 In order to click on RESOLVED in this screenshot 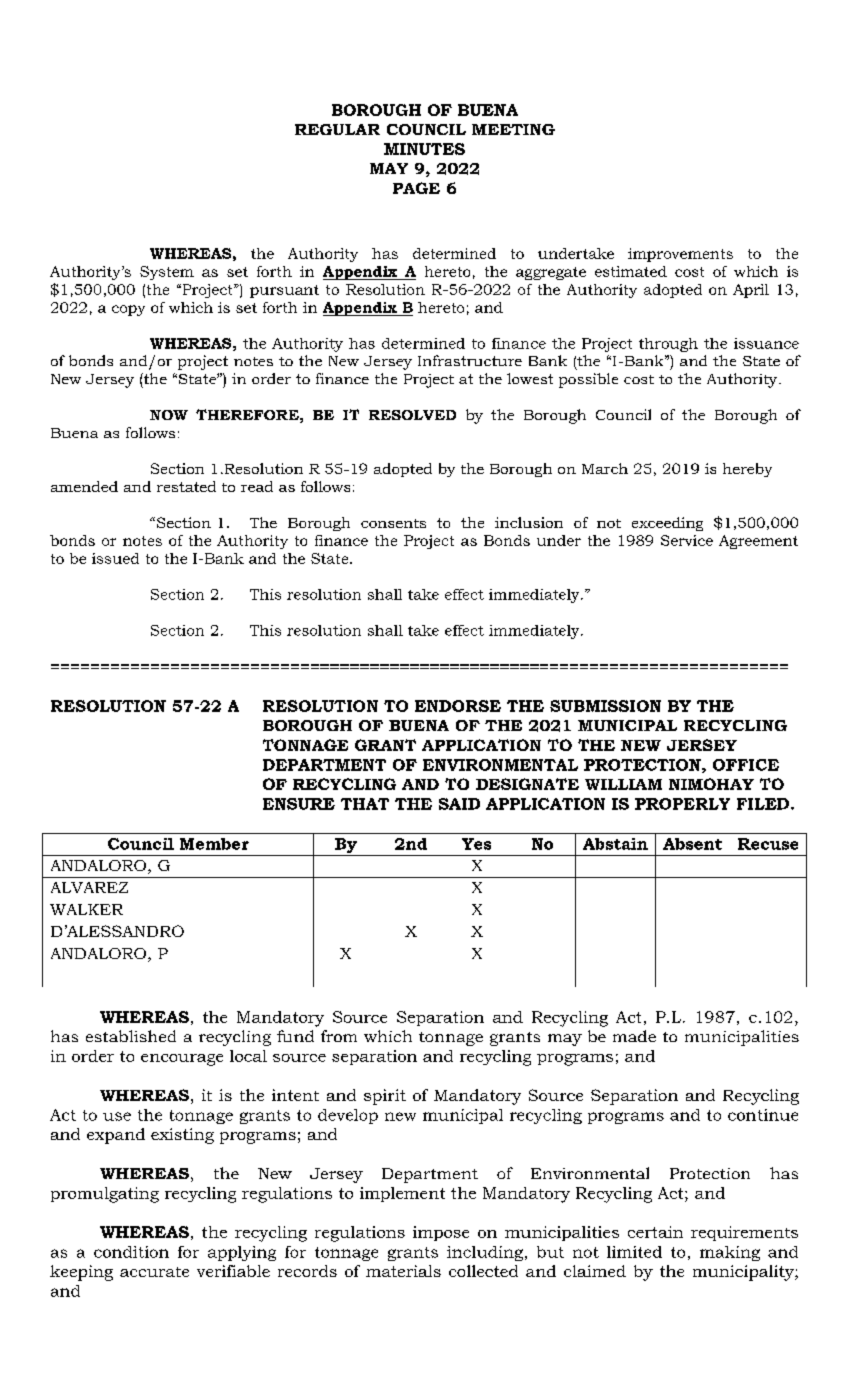, I will do `click(412, 415)`.
